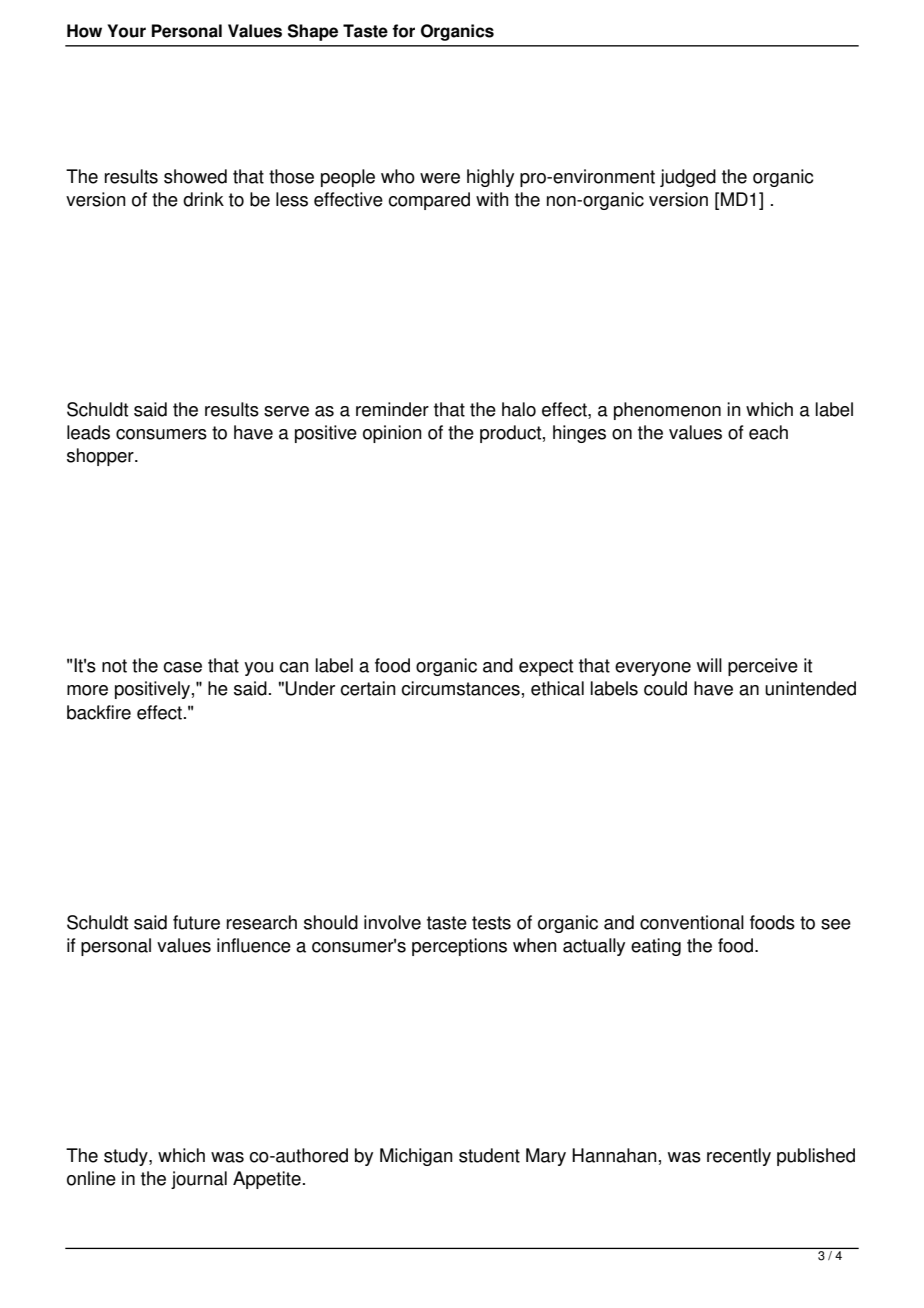 The image size is (924, 1308). I want to click on case, so click(182, 667).
